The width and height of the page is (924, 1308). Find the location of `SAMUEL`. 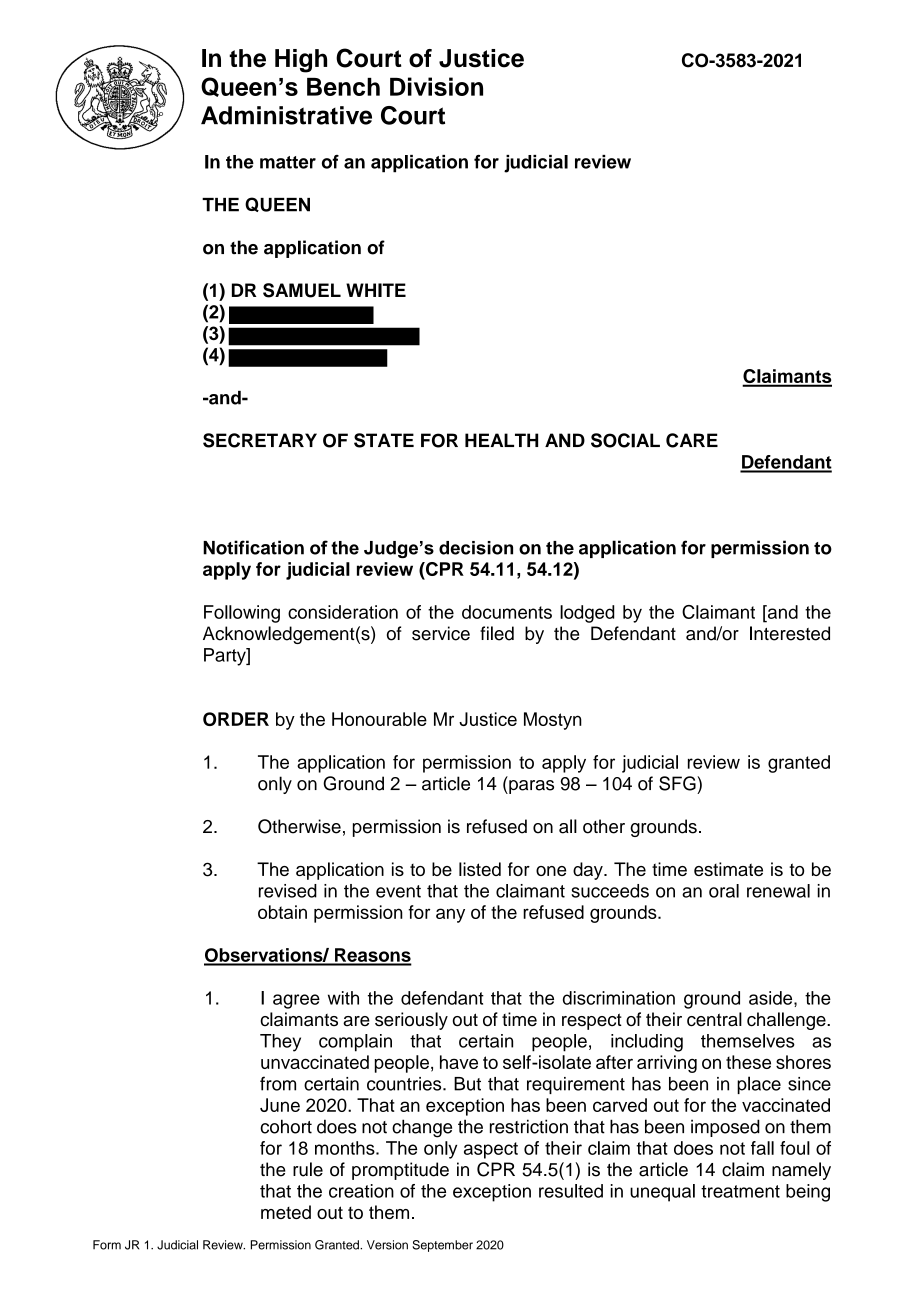

SAMUEL is located at coordinates (302, 290).
